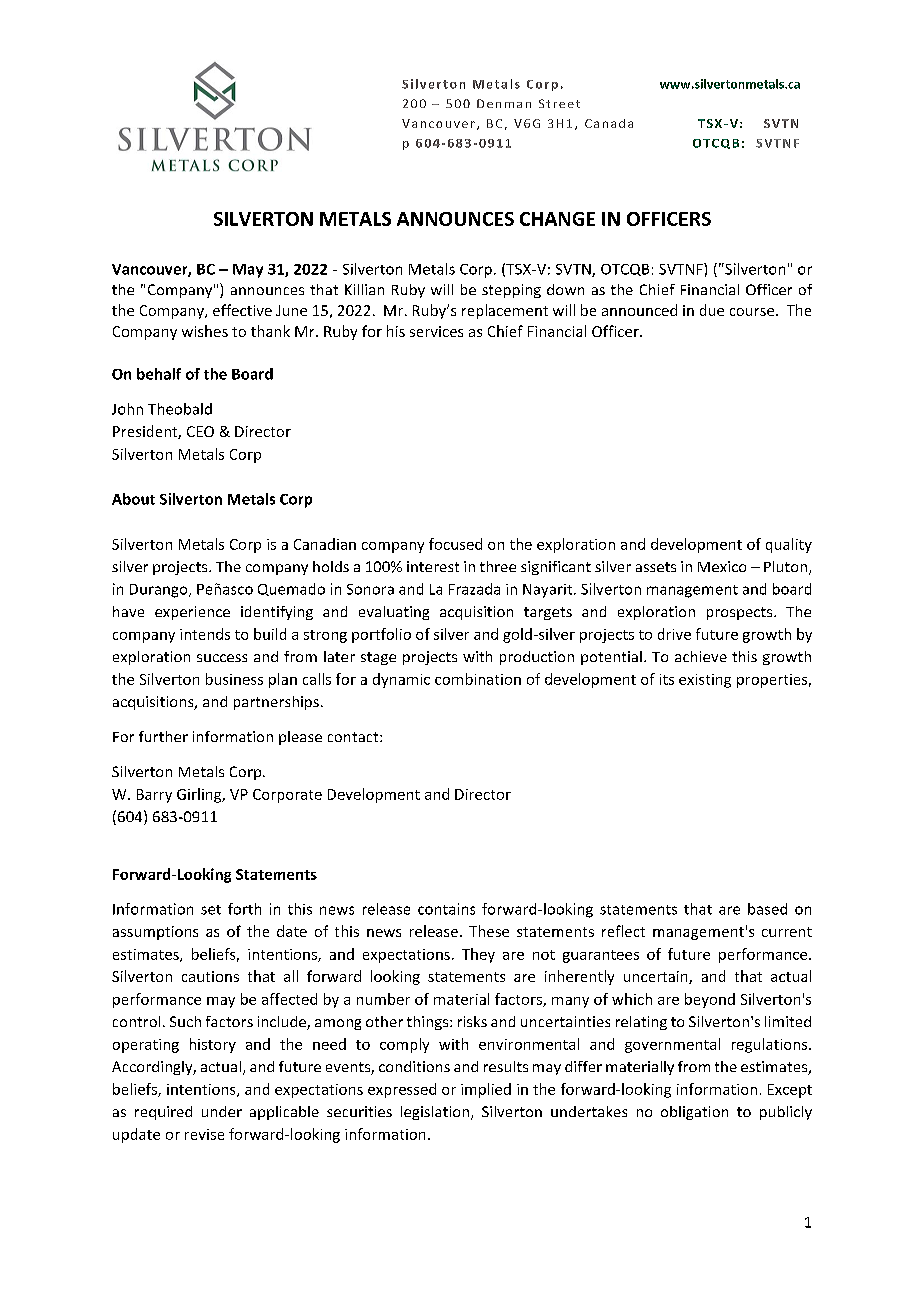 The width and height of the screenshot is (924, 1308). What do you see at coordinates (234, 679) in the screenshot?
I see `business` at bounding box center [234, 679].
